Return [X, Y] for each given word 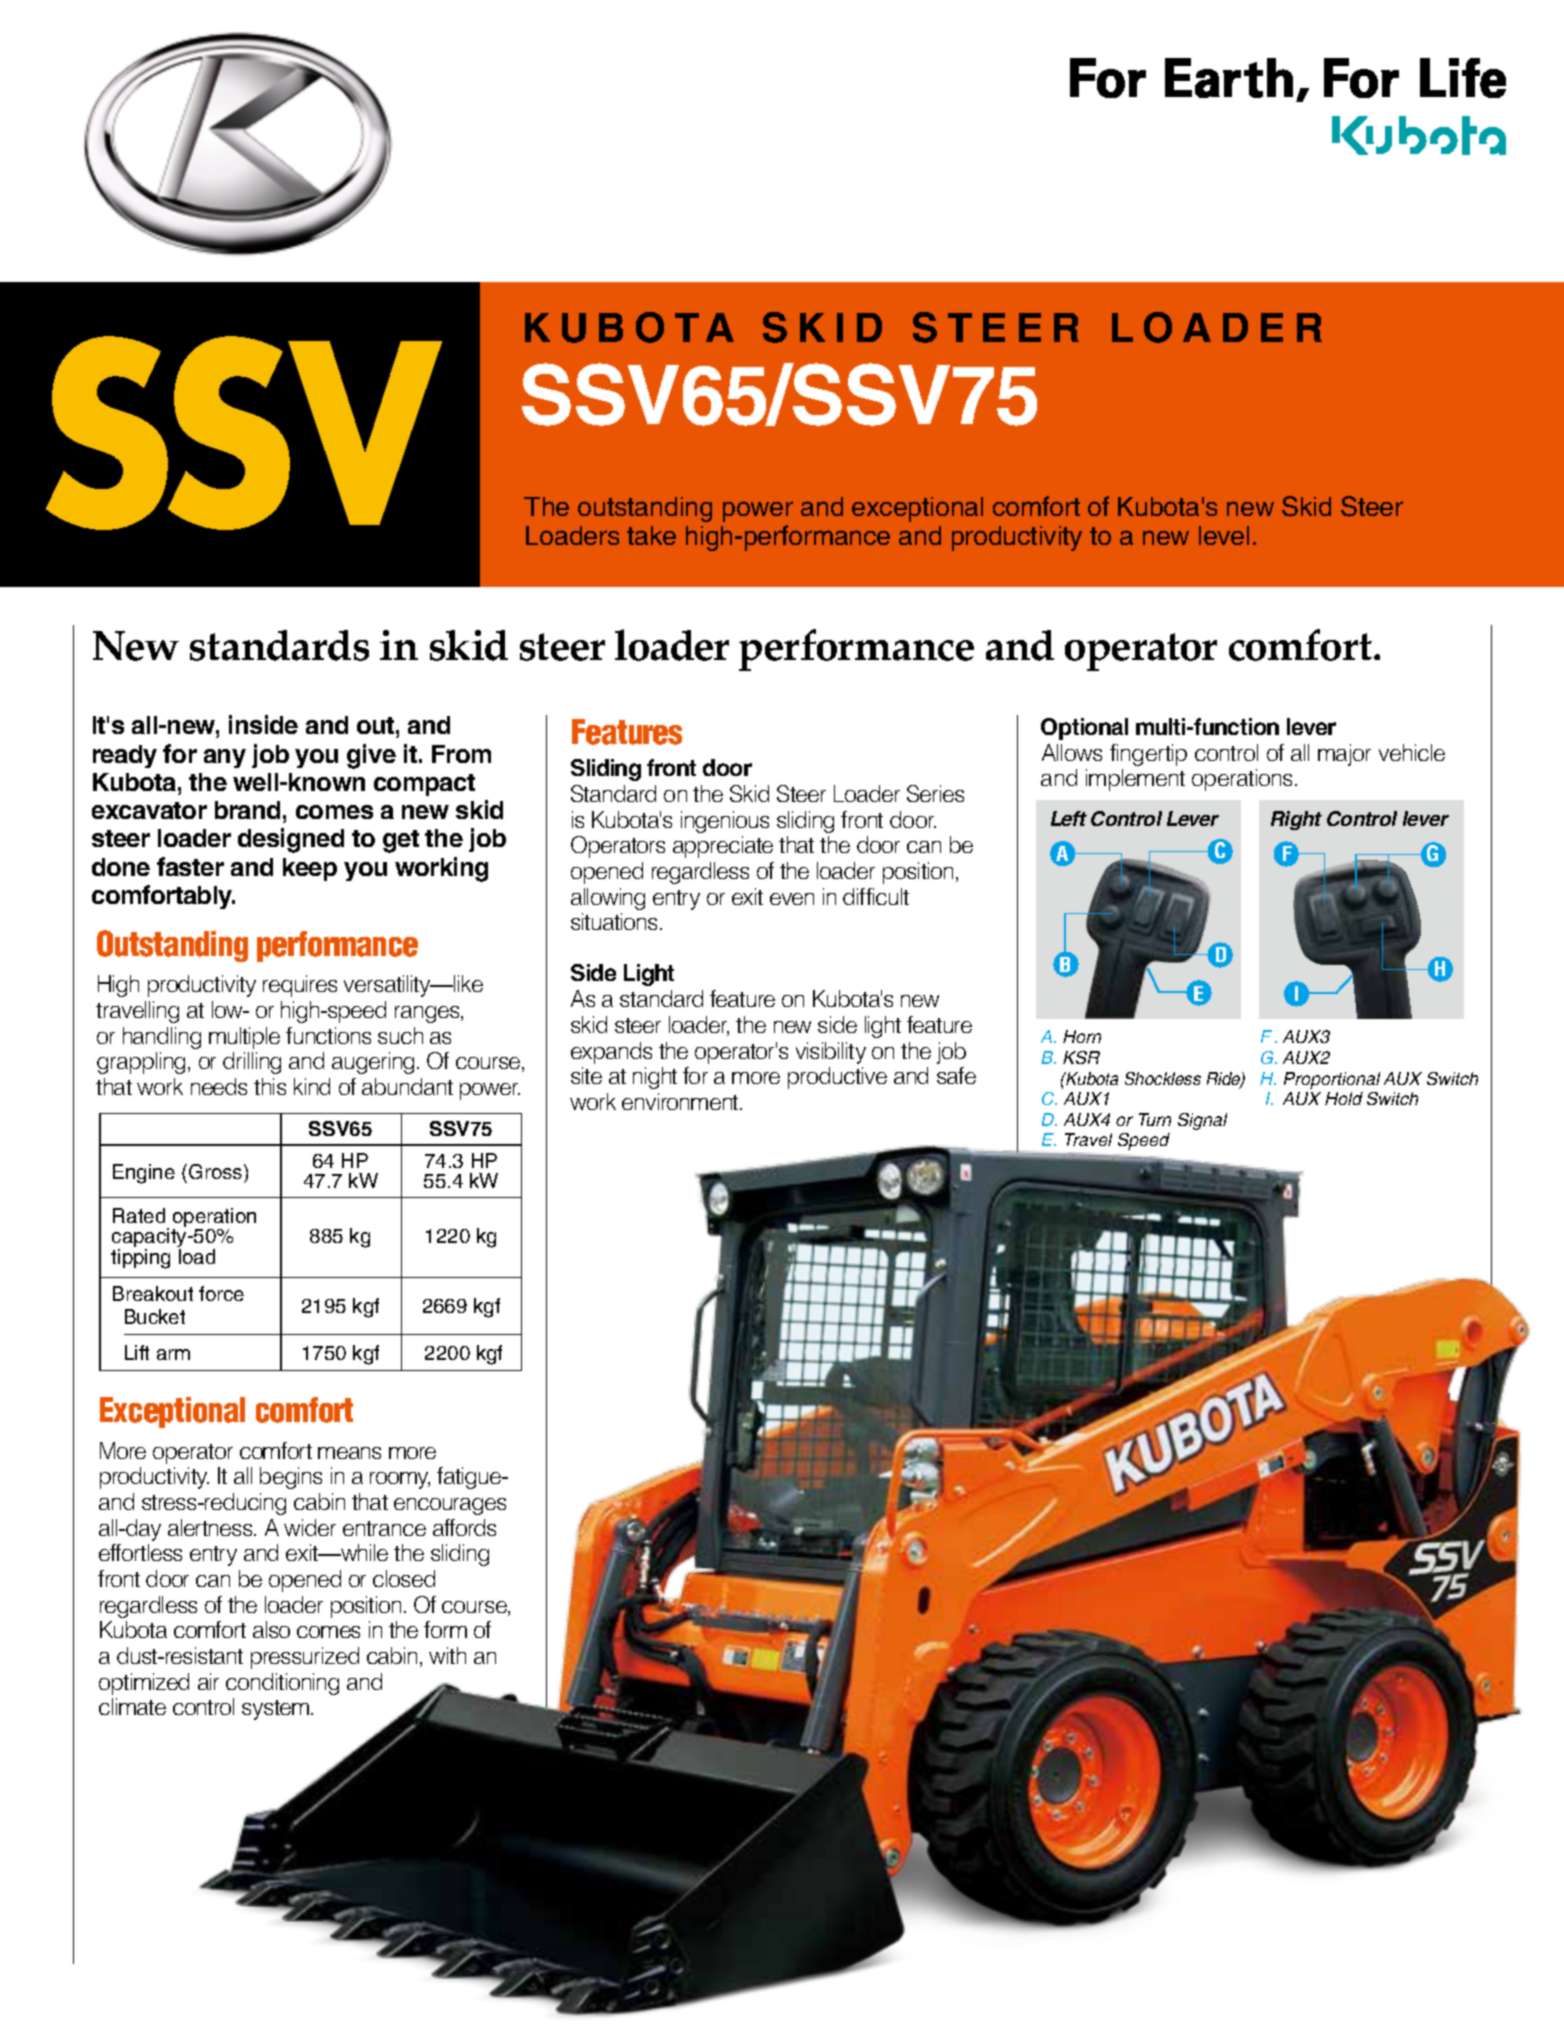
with [447, 1655]
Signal [1202, 1121]
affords [464, 1527]
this [270, 1086]
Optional [1084, 729]
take [651, 535]
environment [681, 1101]
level [1224, 535]
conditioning [282, 1684]
